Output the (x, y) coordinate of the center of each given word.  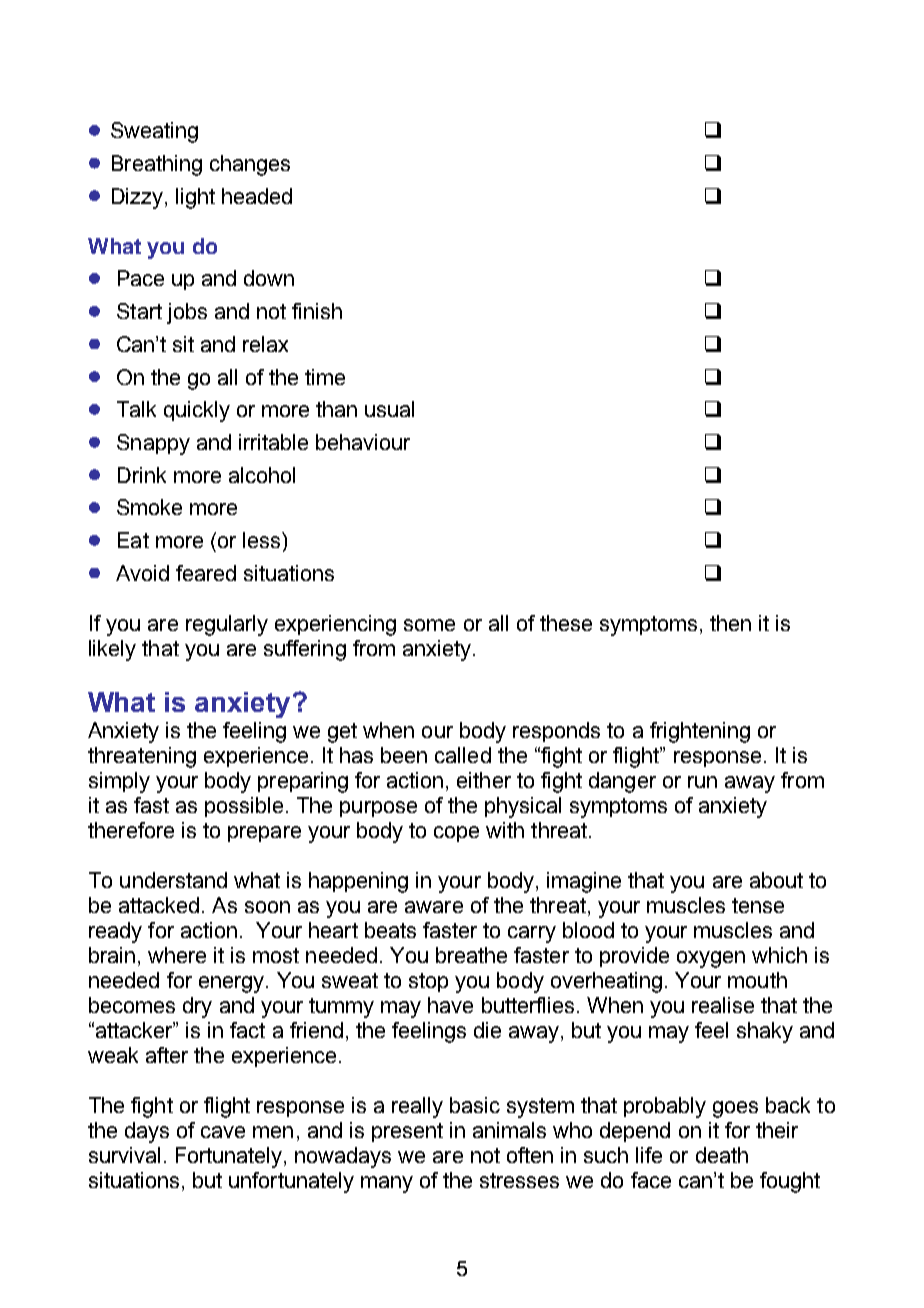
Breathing (157, 165)
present (407, 1132)
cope (456, 834)
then (730, 623)
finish (317, 311)
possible (244, 807)
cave (223, 1132)
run (702, 782)
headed (257, 196)
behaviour (363, 442)
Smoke (149, 507)
